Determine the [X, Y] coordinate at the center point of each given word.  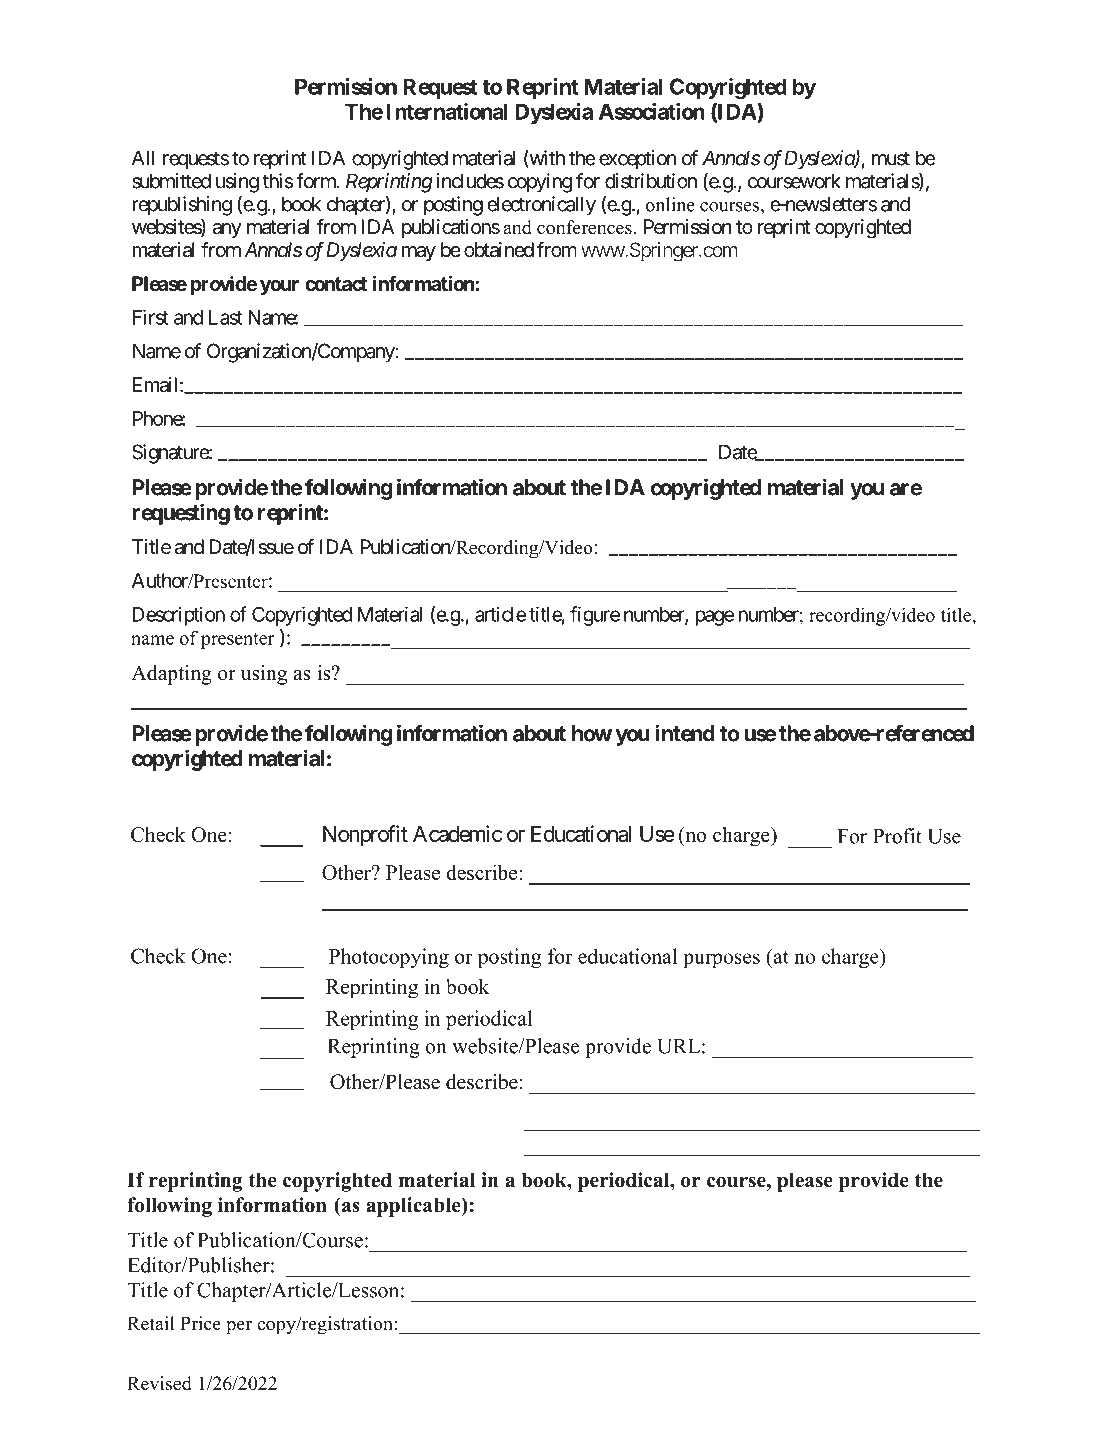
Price [200, 1323]
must [891, 158]
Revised [159, 1383]
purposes [721, 960]
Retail [151, 1323]
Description [178, 616]
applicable [414, 1207]
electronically [542, 206]
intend [685, 733]
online [670, 204]
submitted [171, 181]
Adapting [171, 675]
